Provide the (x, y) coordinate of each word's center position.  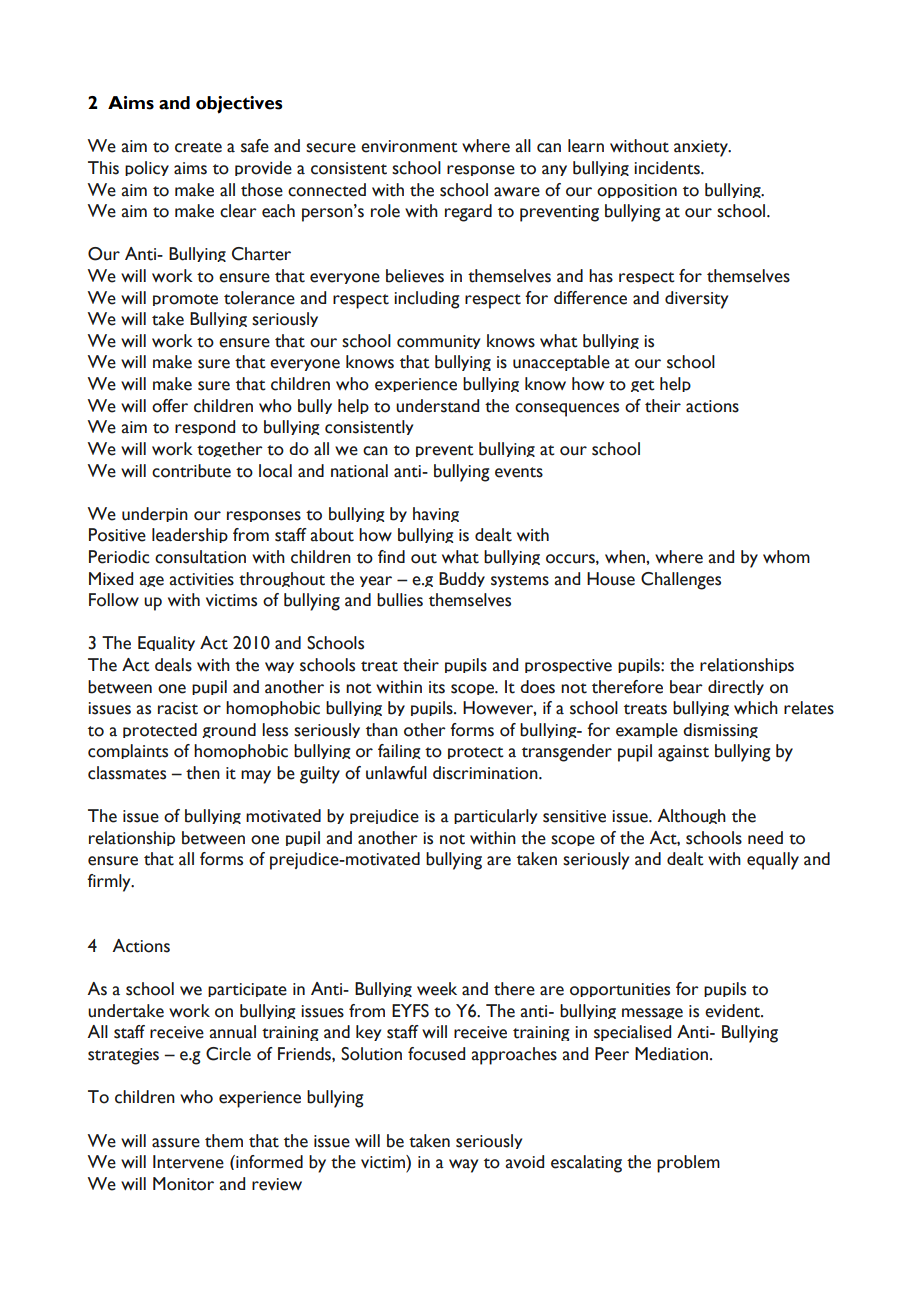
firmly (110, 883)
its (437, 687)
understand (437, 406)
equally (773, 861)
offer (170, 406)
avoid (524, 1162)
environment (409, 146)
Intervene (188, 1162)
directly (736, 687)
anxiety (702, 148)
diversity (696, 300)
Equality (166, 643)
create (198, 147)
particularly (495, 816)
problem (688, 1164)
